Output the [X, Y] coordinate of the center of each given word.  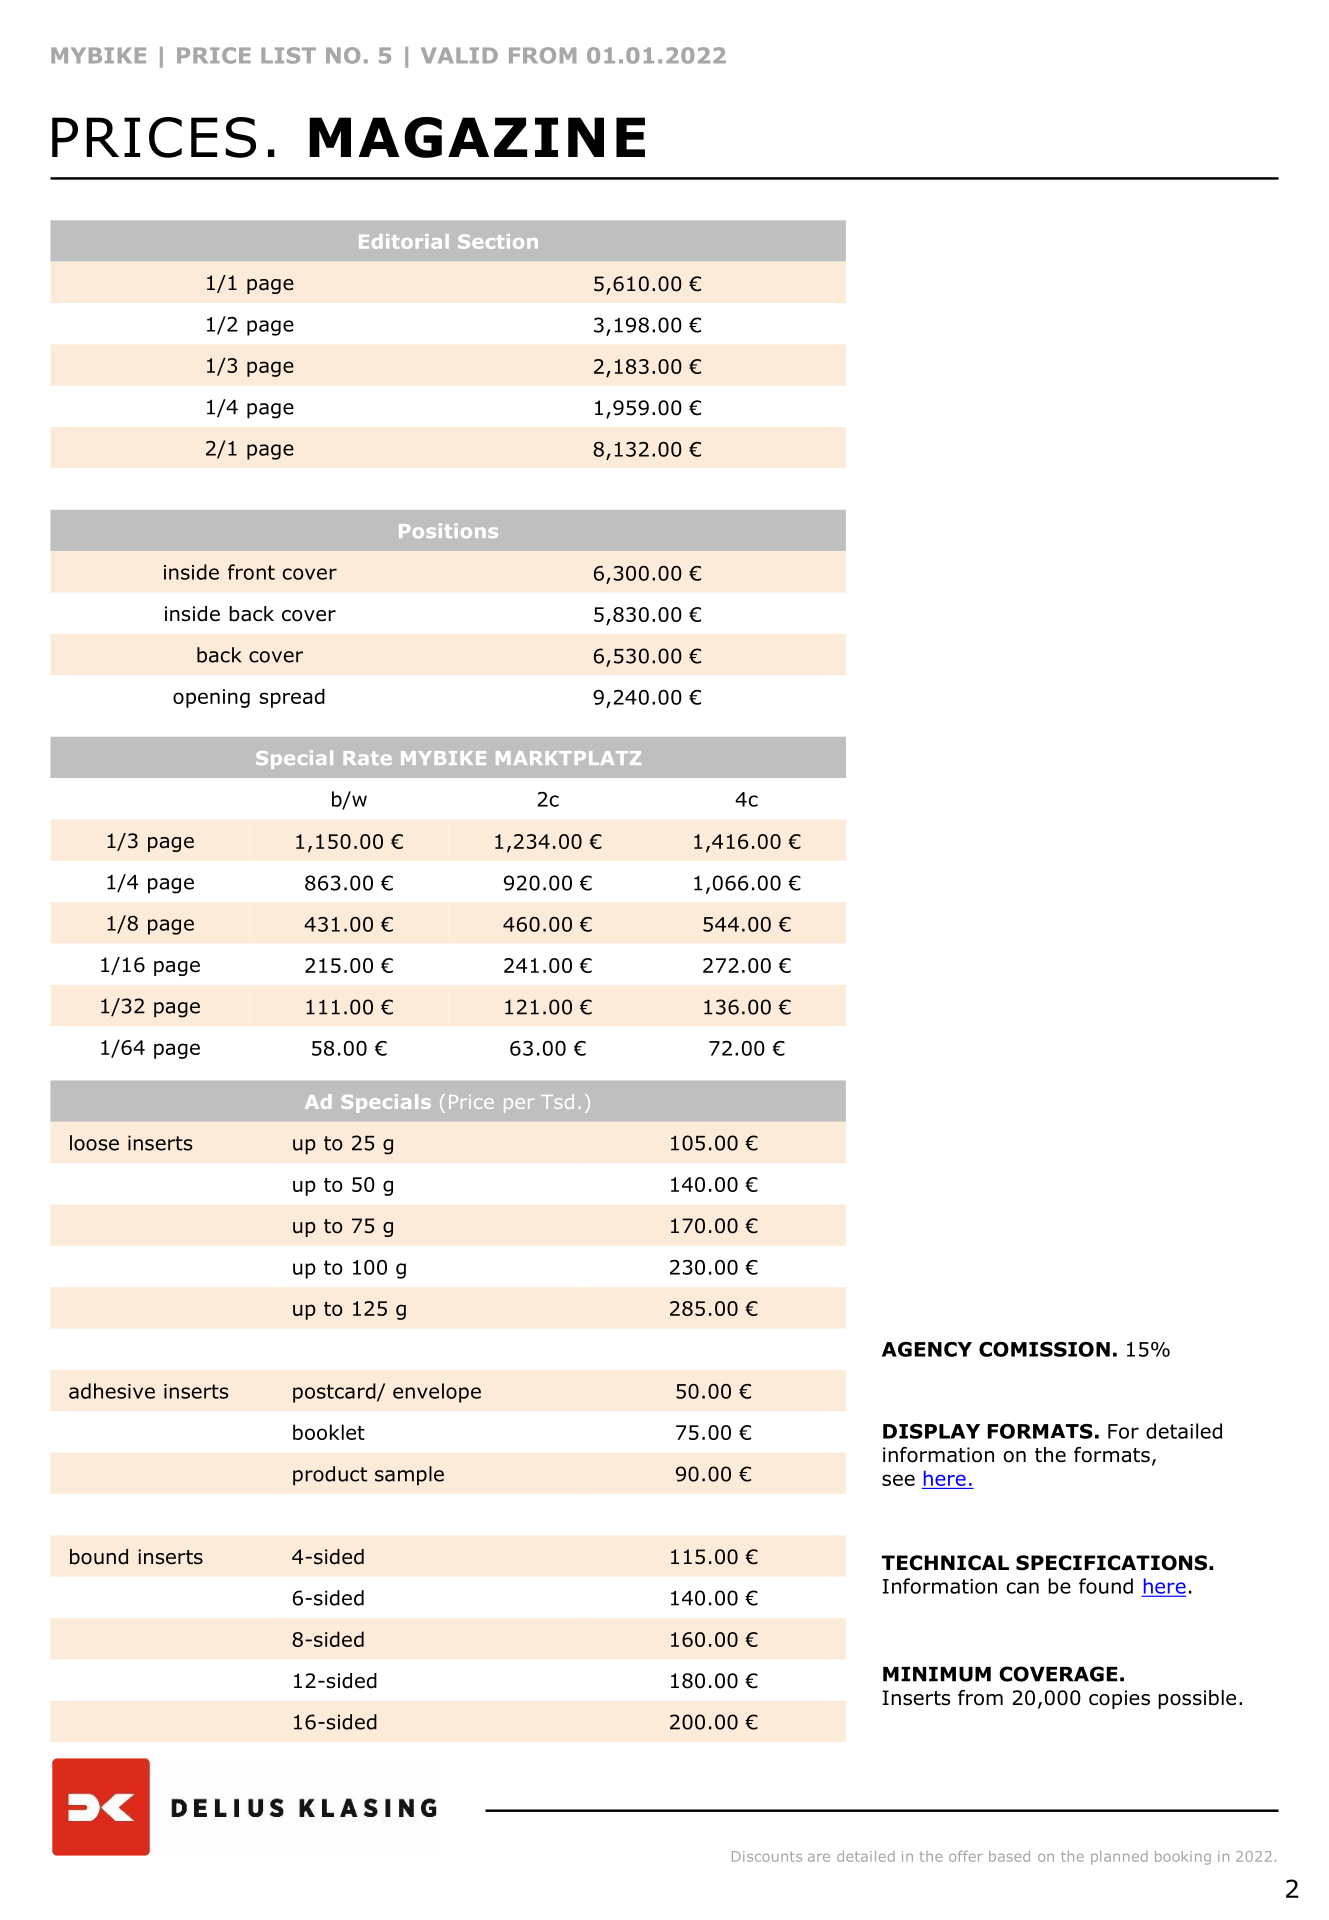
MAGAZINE [477, 137]
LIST [288, 55]
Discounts [767, 1856]
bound [99, 1557]
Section [498, 241]
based [1009, 1856]
